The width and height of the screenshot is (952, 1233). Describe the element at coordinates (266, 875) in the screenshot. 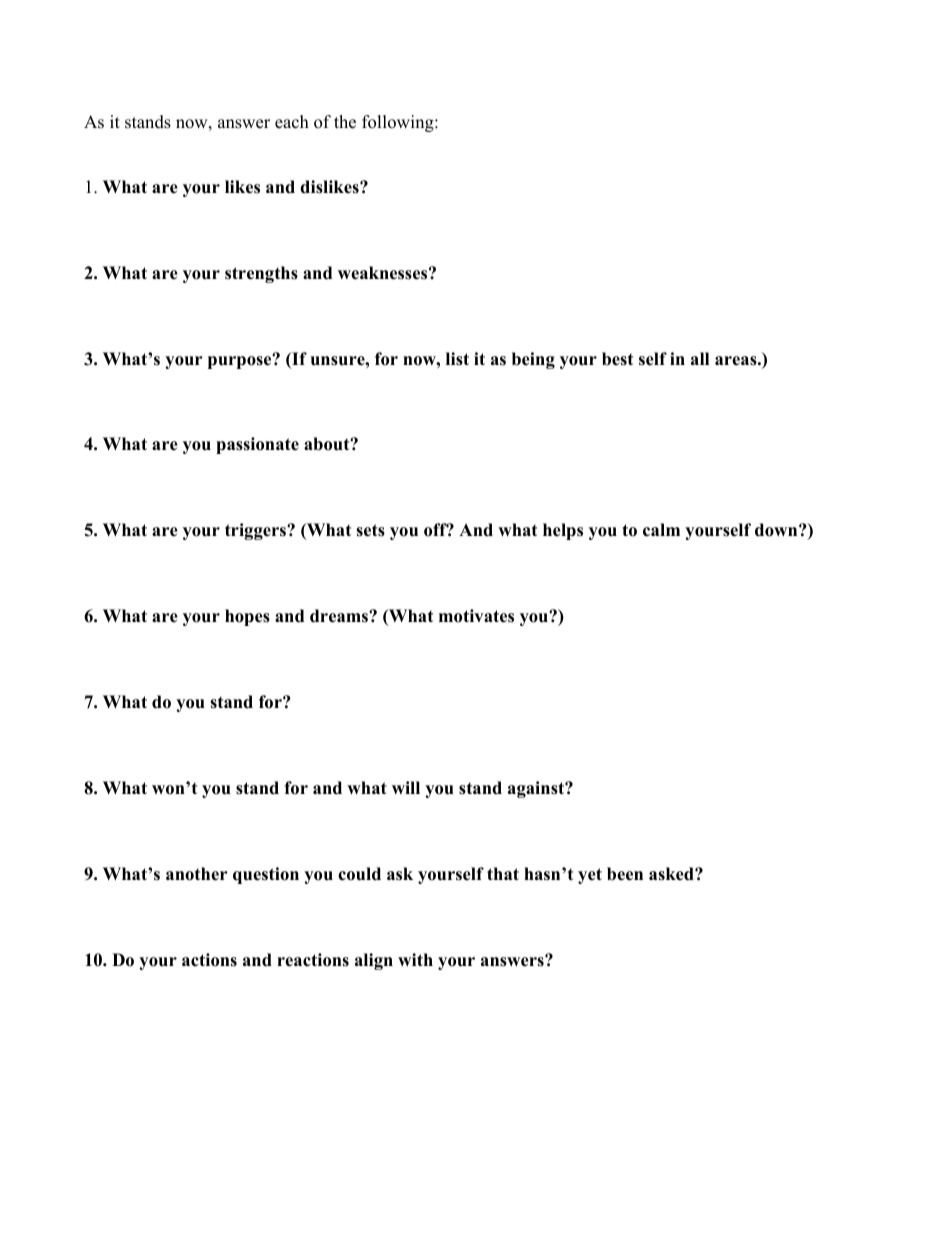

I see `question` at that location.
